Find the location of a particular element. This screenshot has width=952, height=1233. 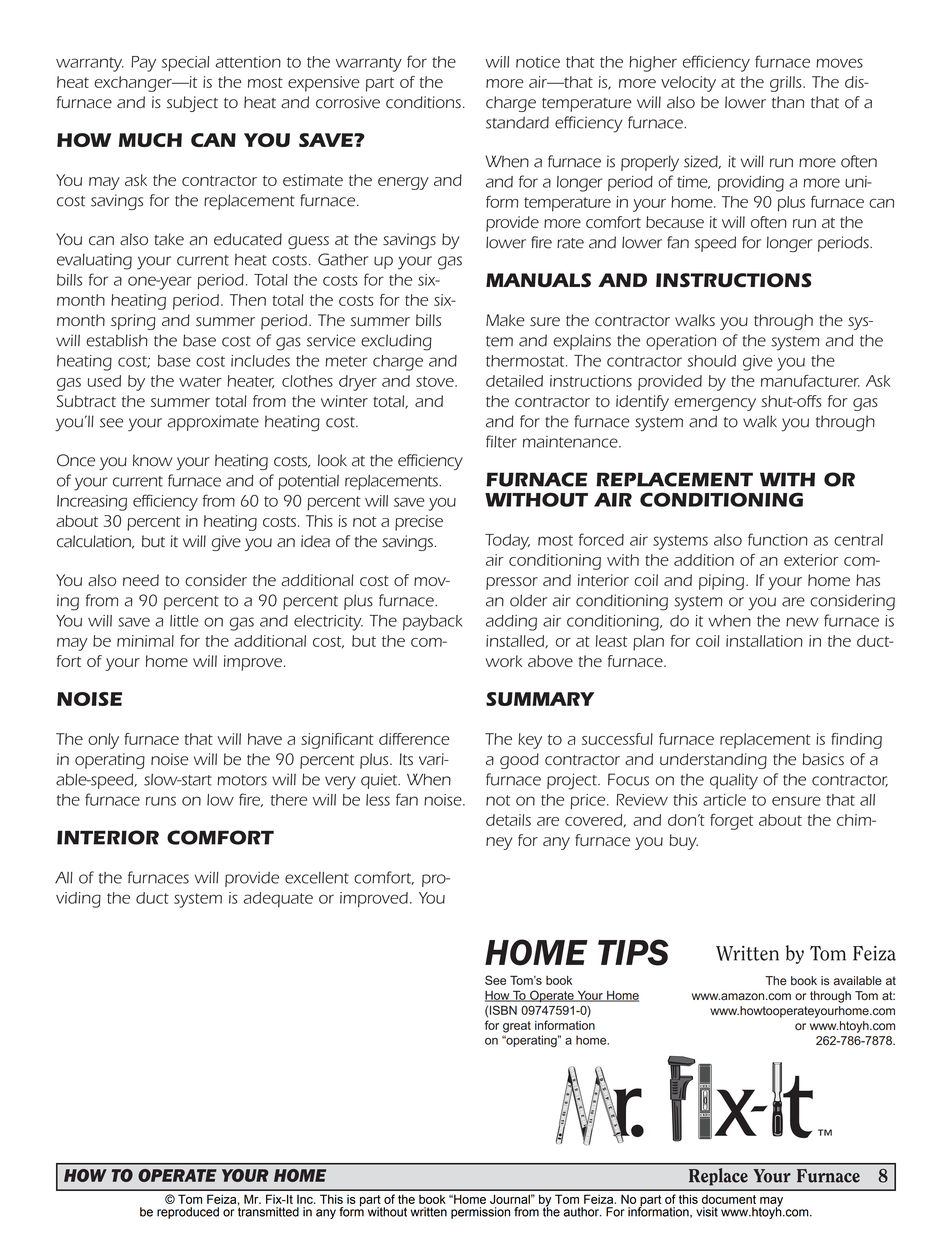

payback is located at coordinates (432, 623).
